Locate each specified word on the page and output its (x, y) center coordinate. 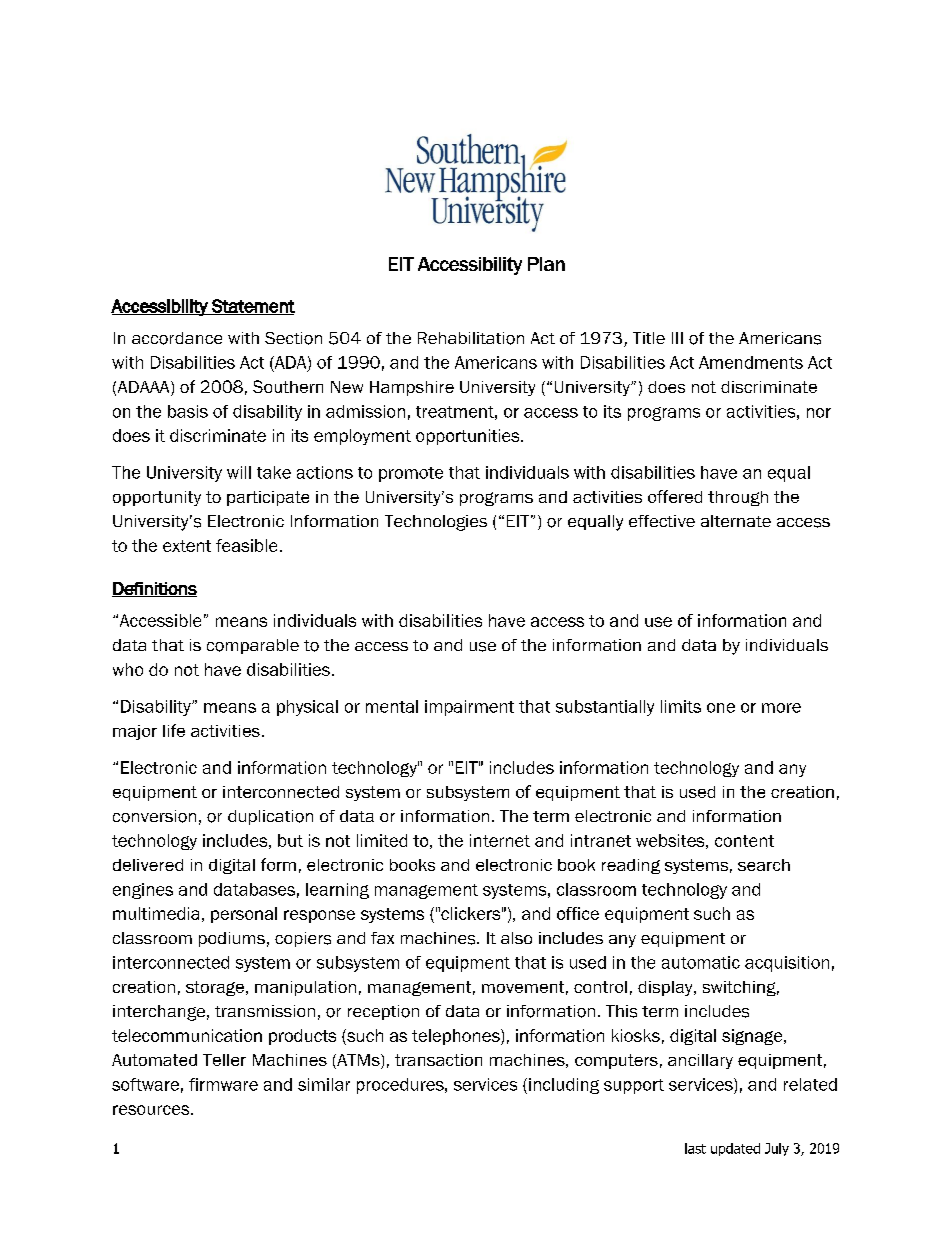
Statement (252, 307)
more (781, 708)
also (516, 938)
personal (244, 915)
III (677, 338)
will (239, 472)
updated (735, 1149)
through (738, 498)
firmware (223, 1084)
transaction (438, 1060)
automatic (701, 962)
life (174, 730)
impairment (469, 708)
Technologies (436, 523)
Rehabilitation (471, 338)
